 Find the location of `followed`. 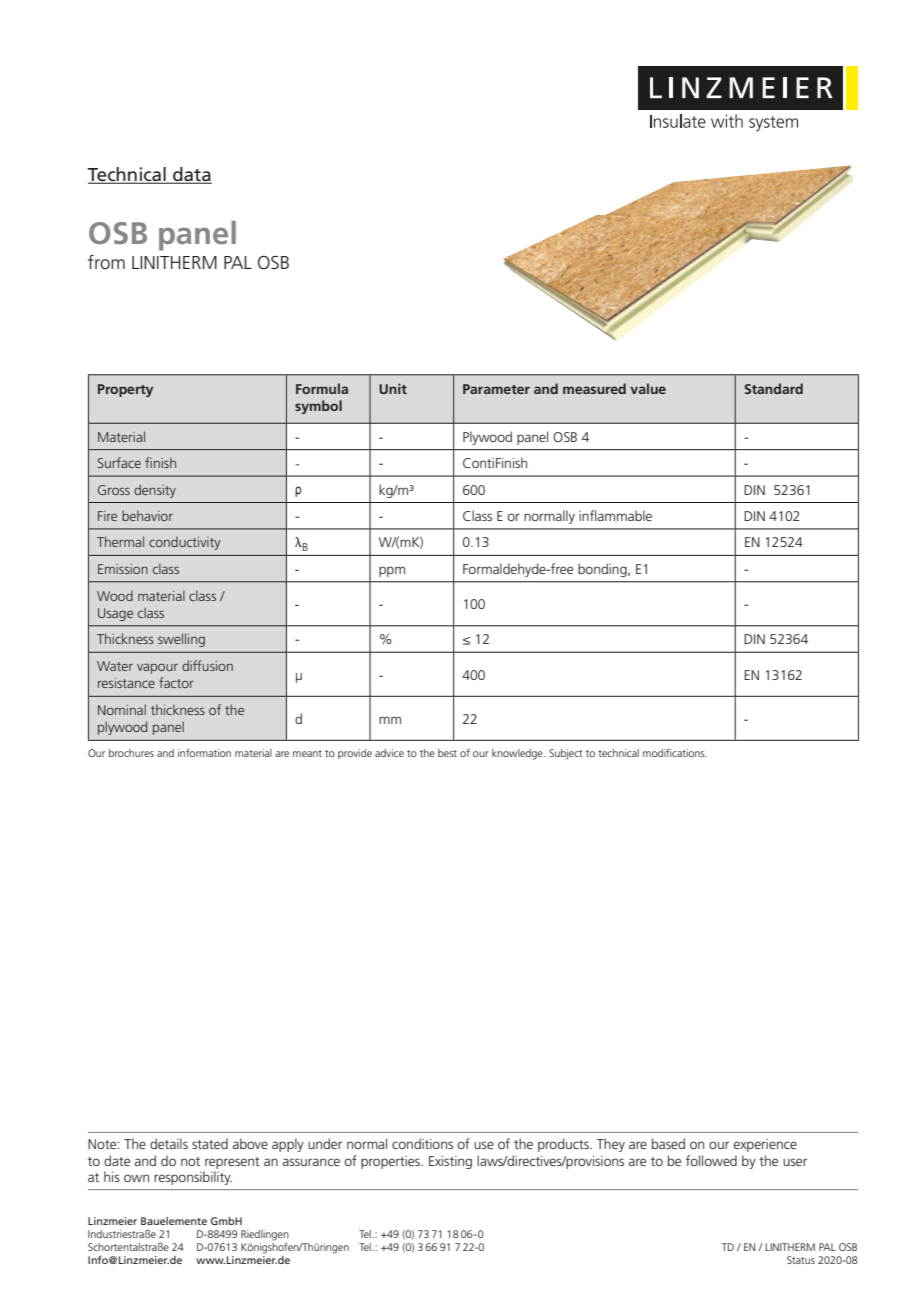

followed is located at coordinates (711, 1160).
